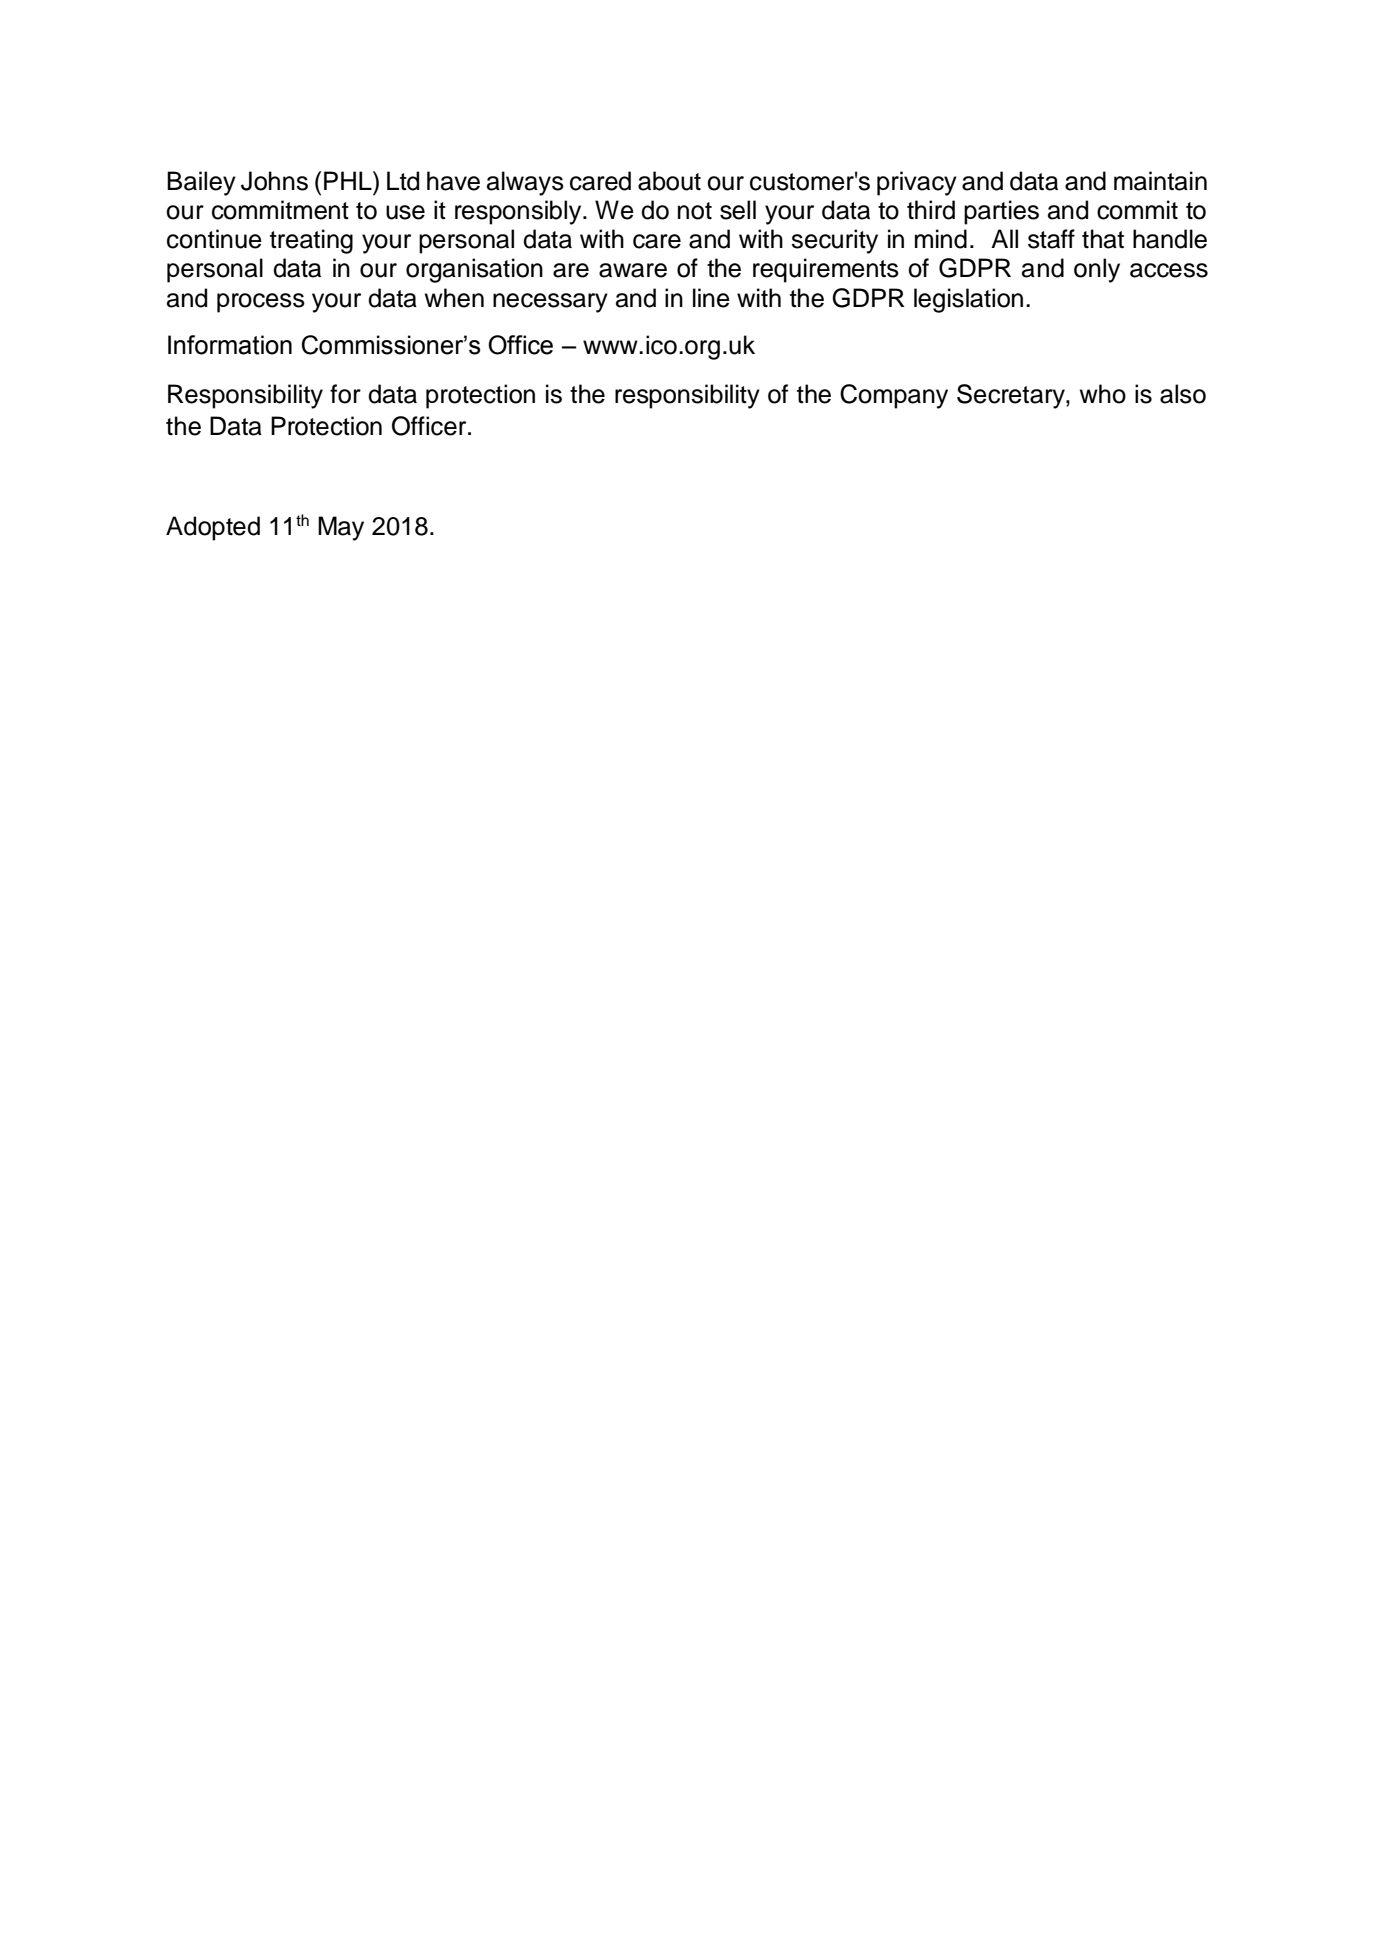 The height and width of the screenshot is (1944, 1374). What do you see at coordinates (349, 180) in the screenshot?
I see `PHL` at bounding box center [349, 180].
